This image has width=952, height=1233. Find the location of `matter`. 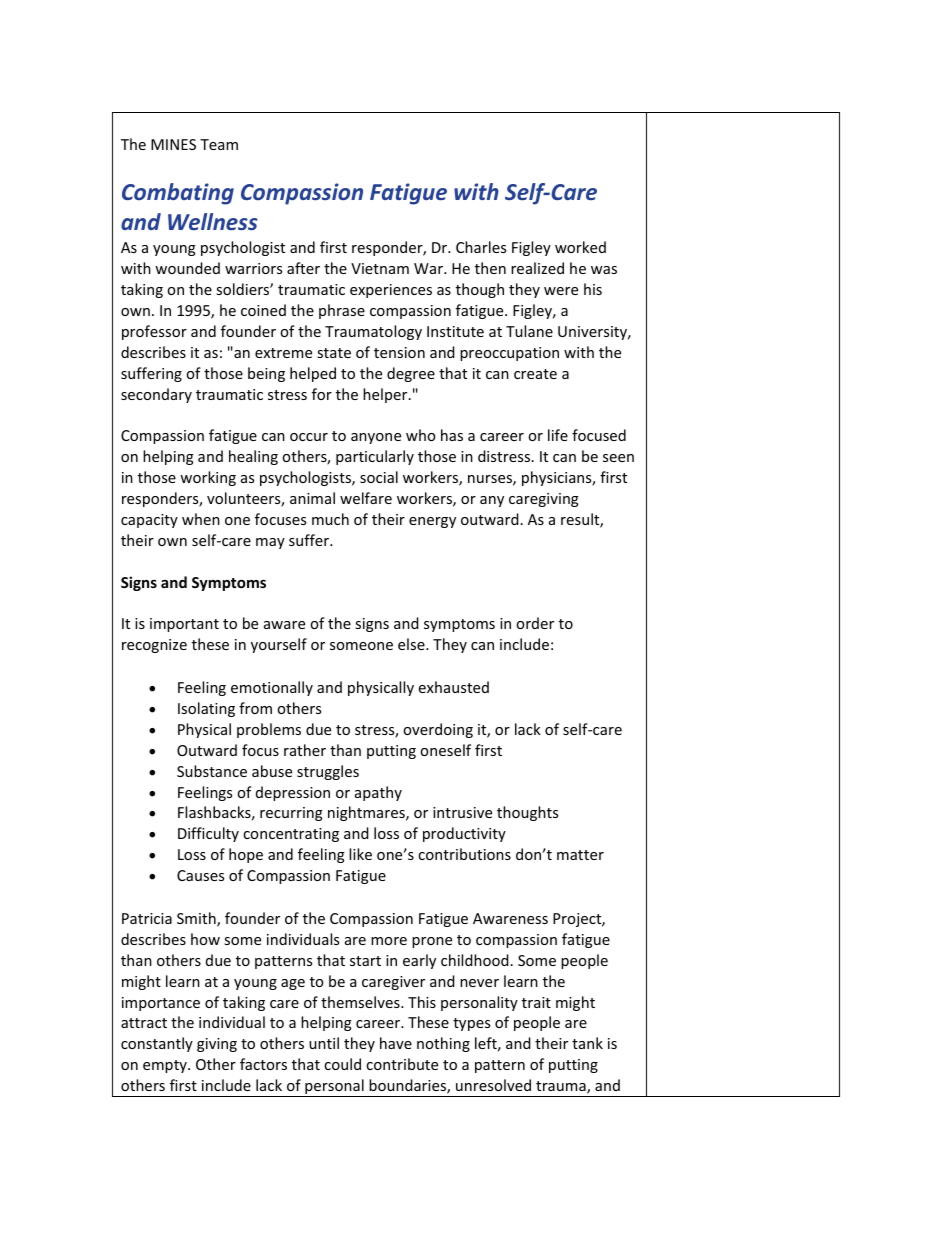

matter is located at coordinates (580, 855).
